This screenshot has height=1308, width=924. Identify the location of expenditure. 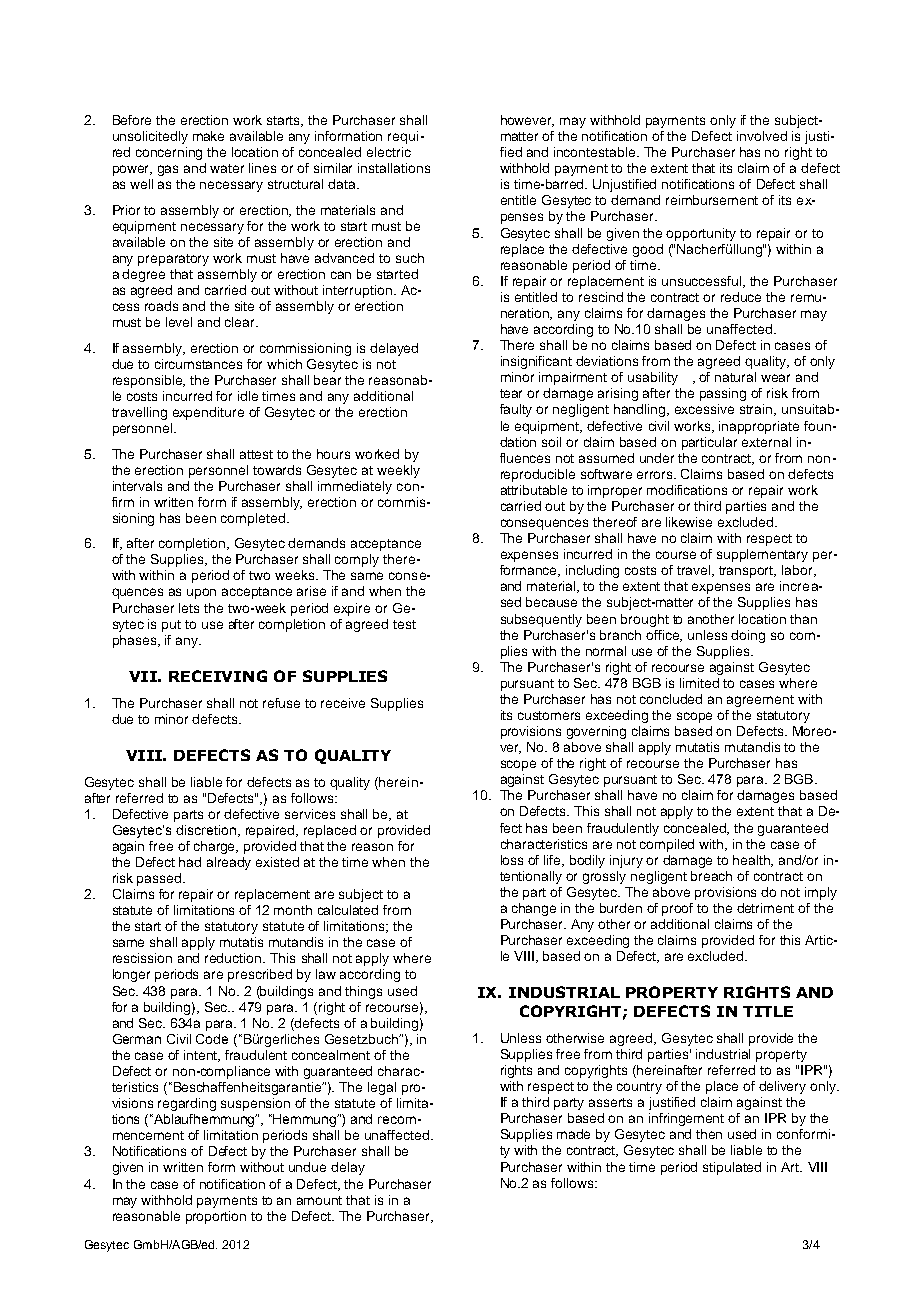
(208, 413).
